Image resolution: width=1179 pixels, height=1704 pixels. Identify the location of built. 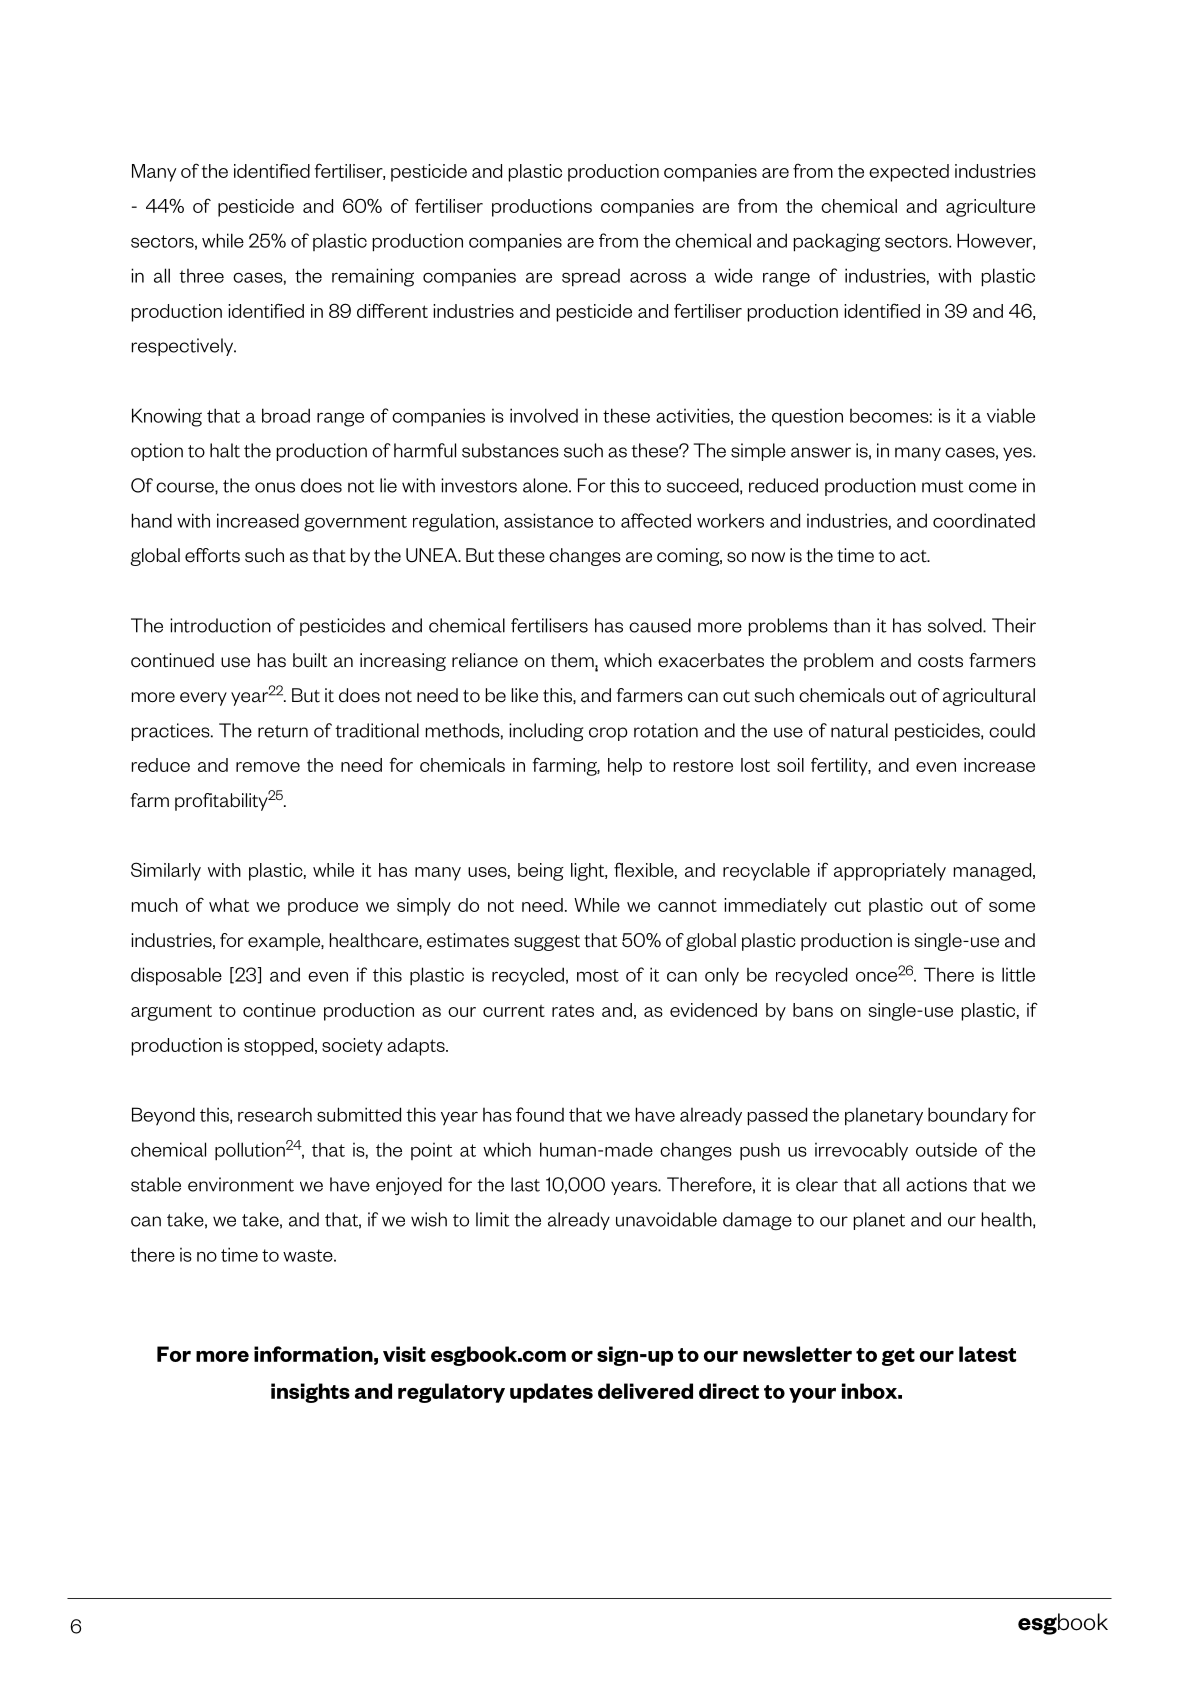
(310, 660).
